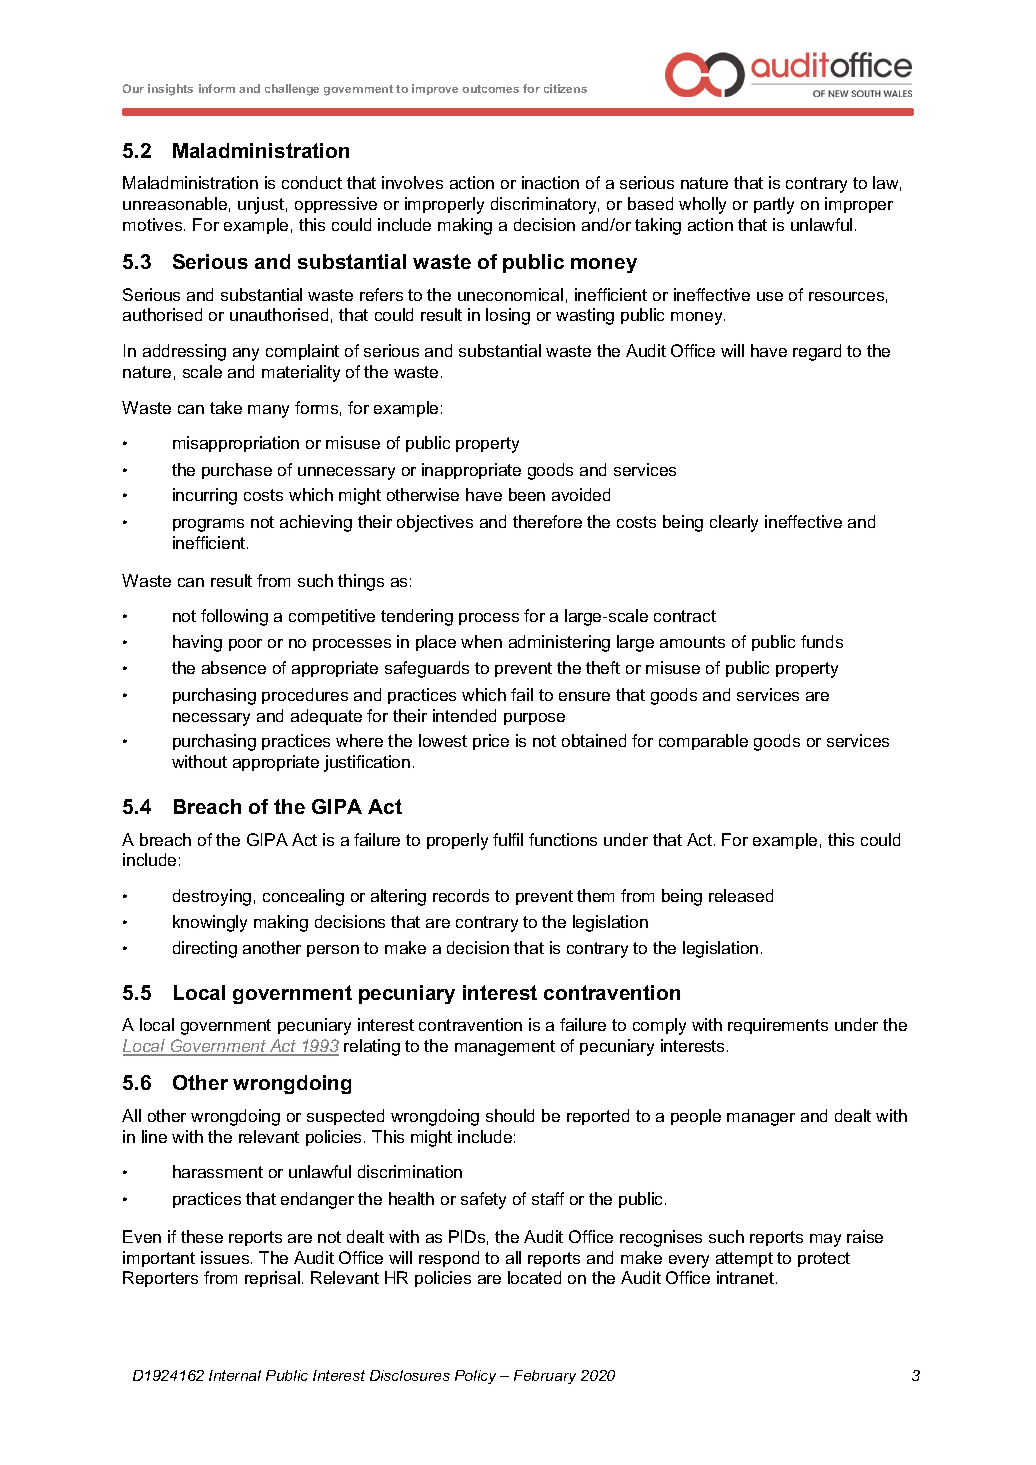 The width and height of the screenshot is (1036, 1465). I want to click on been, so click(527, 494).
